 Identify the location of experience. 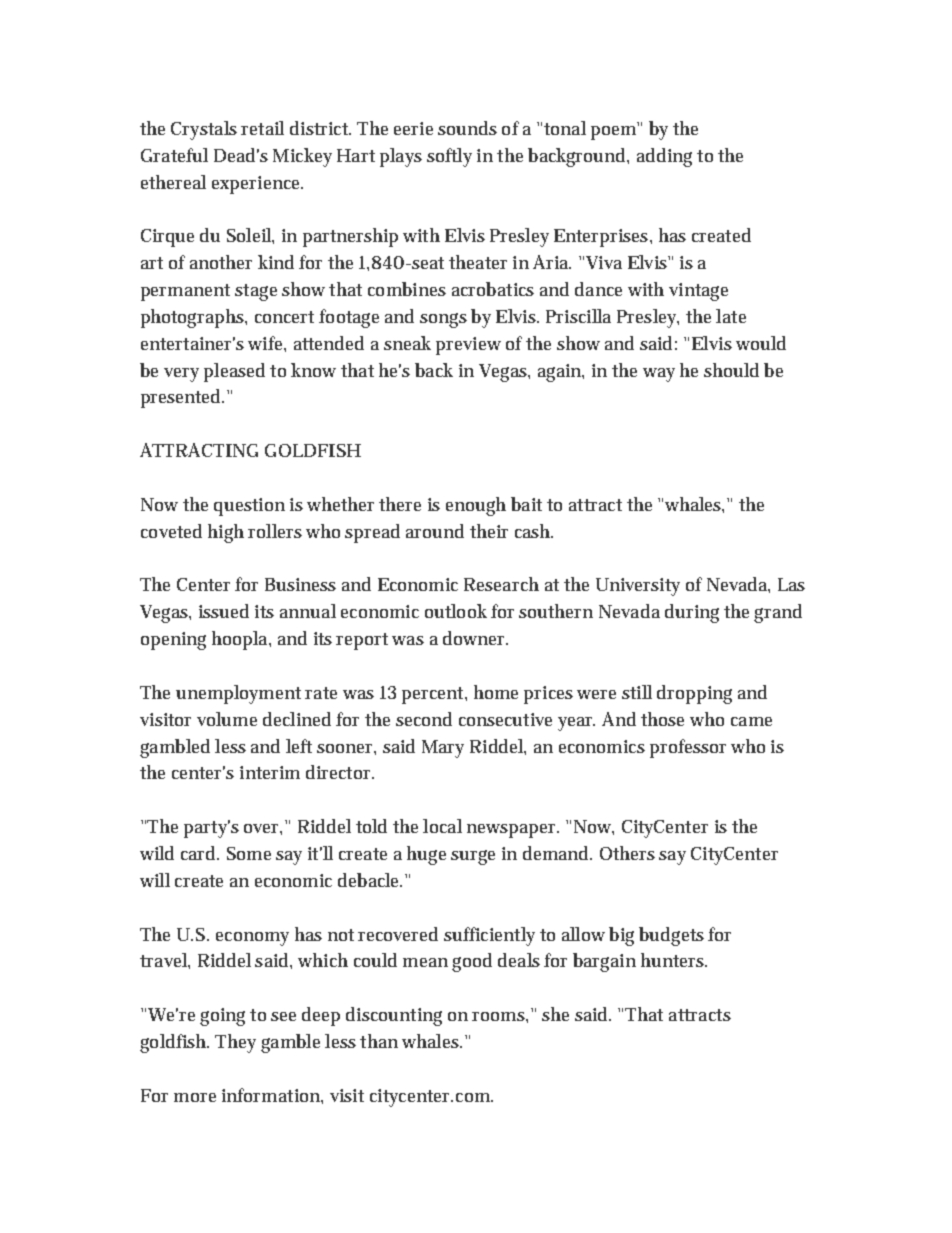
(257, 185).
